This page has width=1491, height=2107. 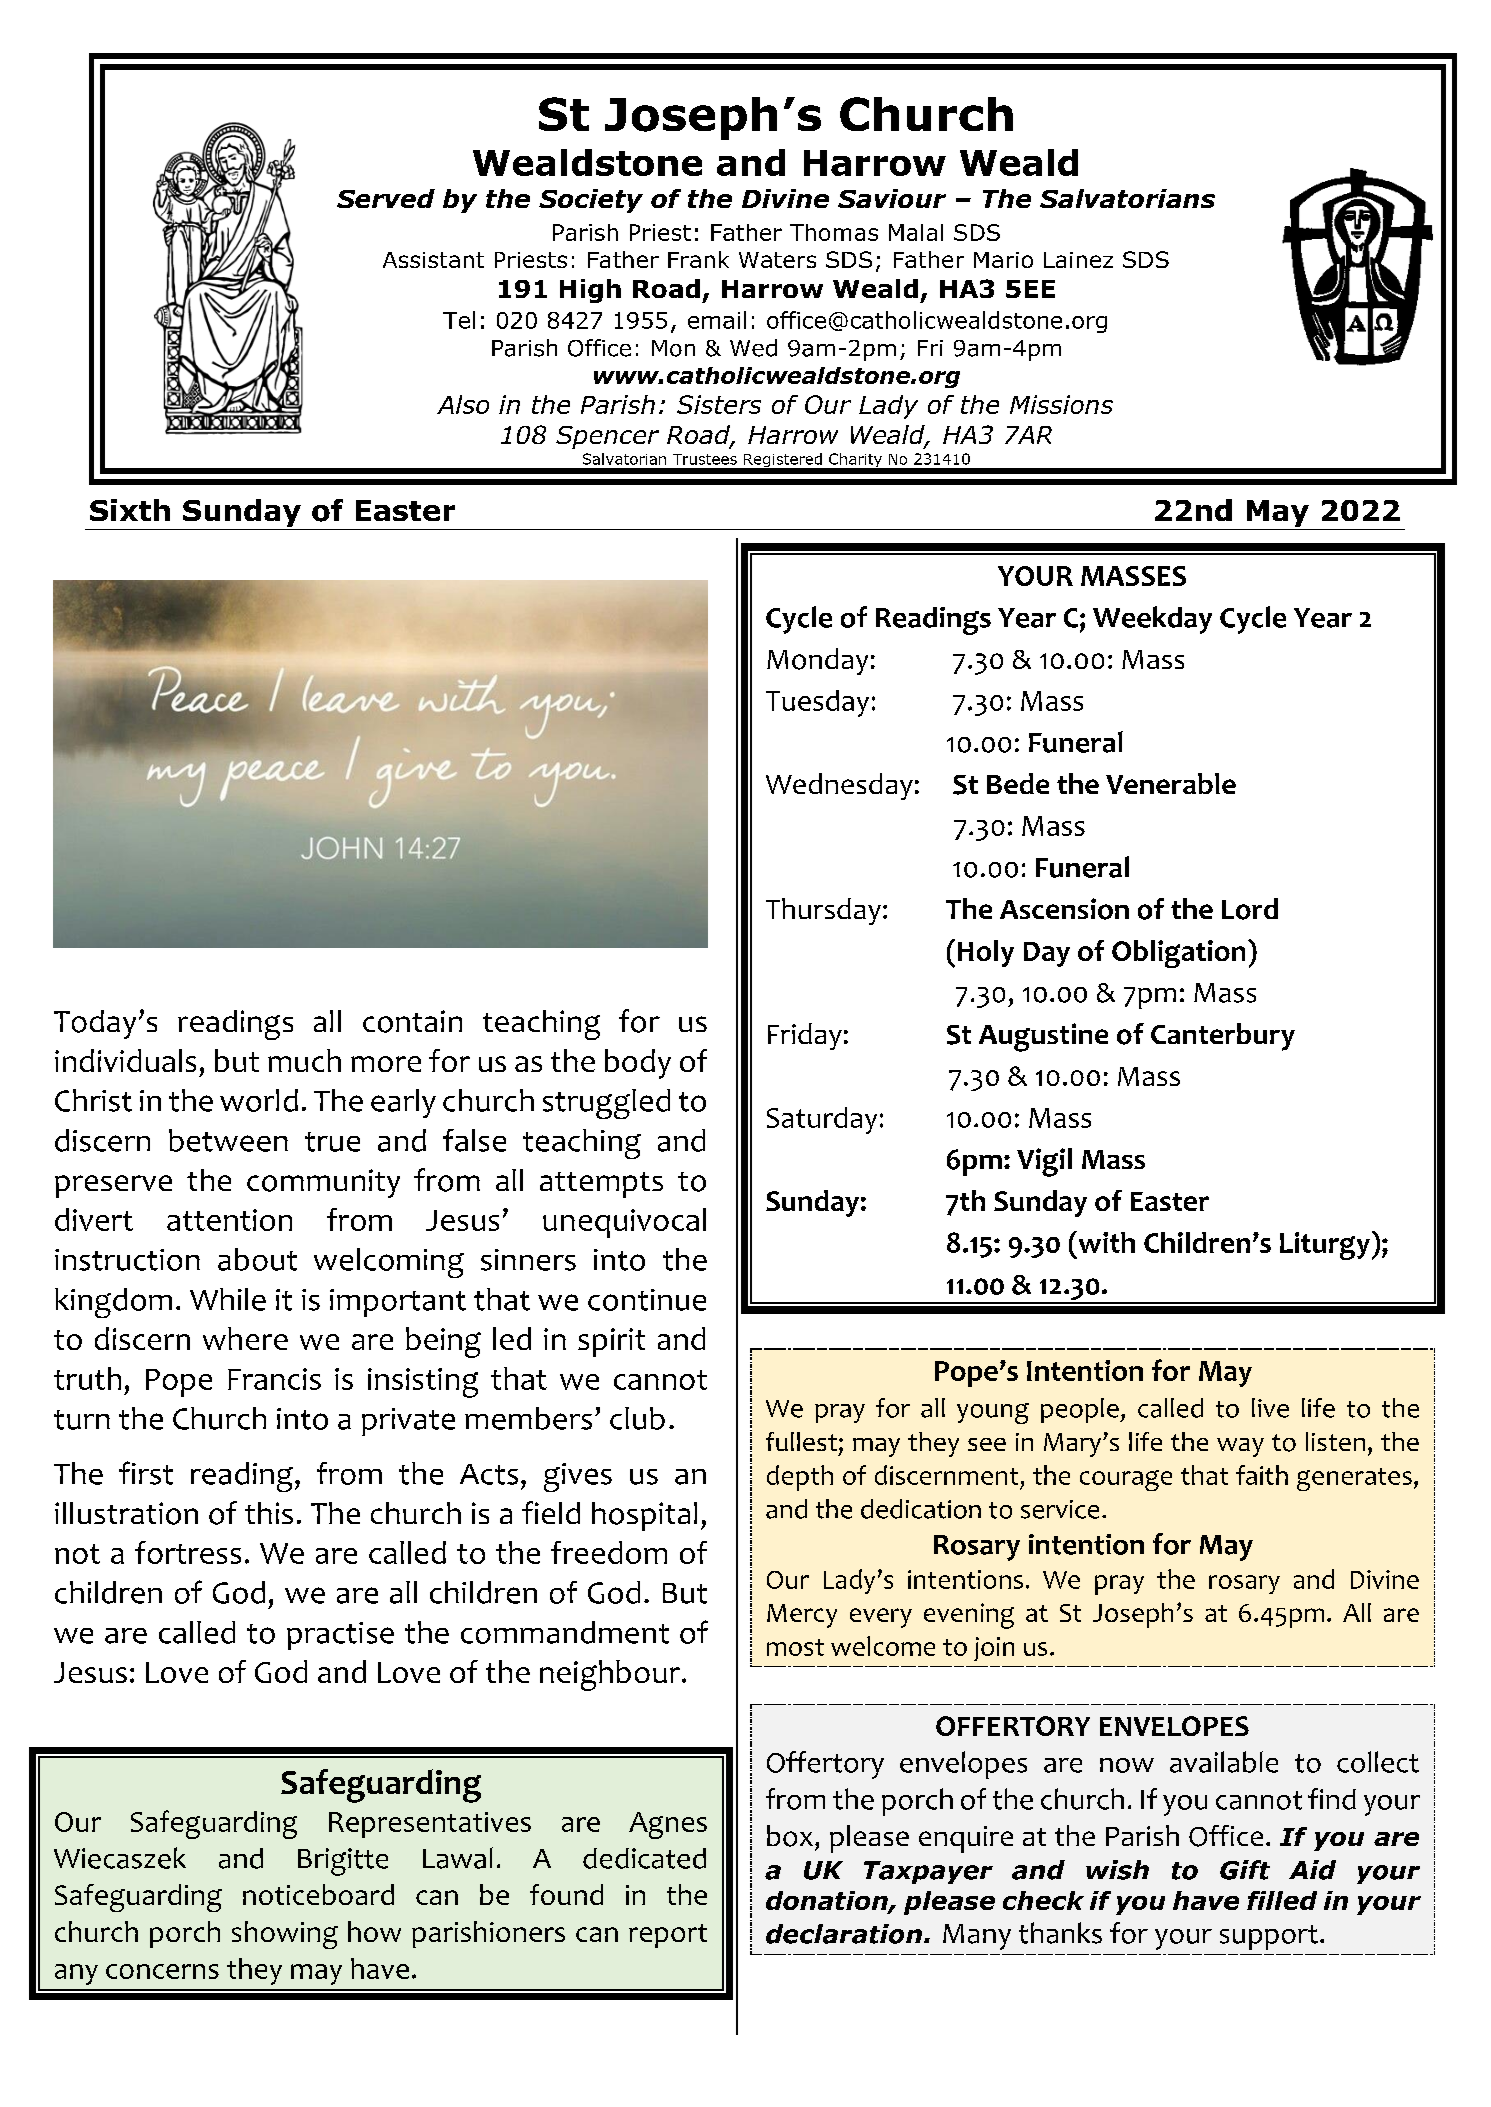 What do you see at coordinates (839, 786) in the page?
I see `Wednesday` at bounding box center [839, 786].
